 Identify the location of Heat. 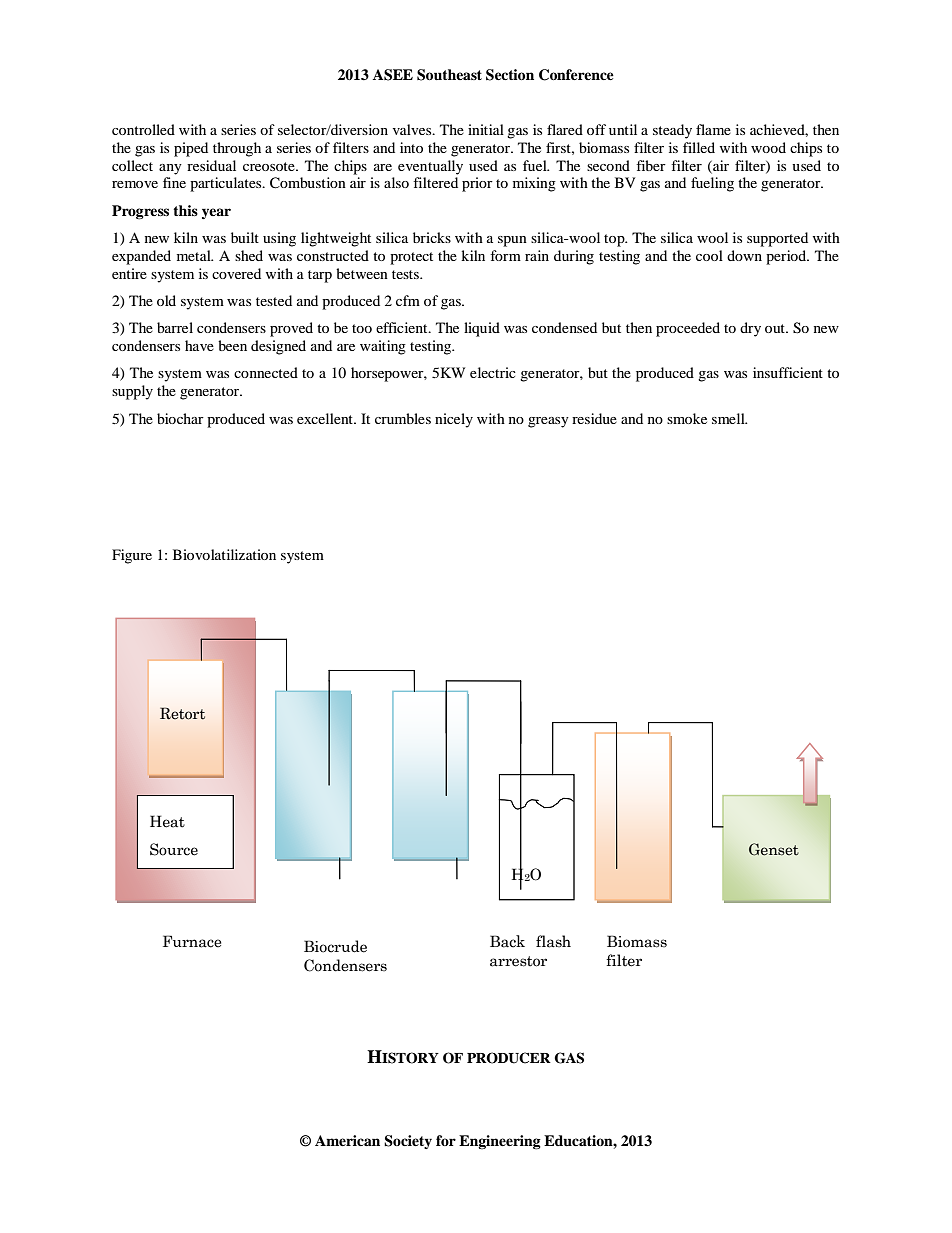
(167, 821).
